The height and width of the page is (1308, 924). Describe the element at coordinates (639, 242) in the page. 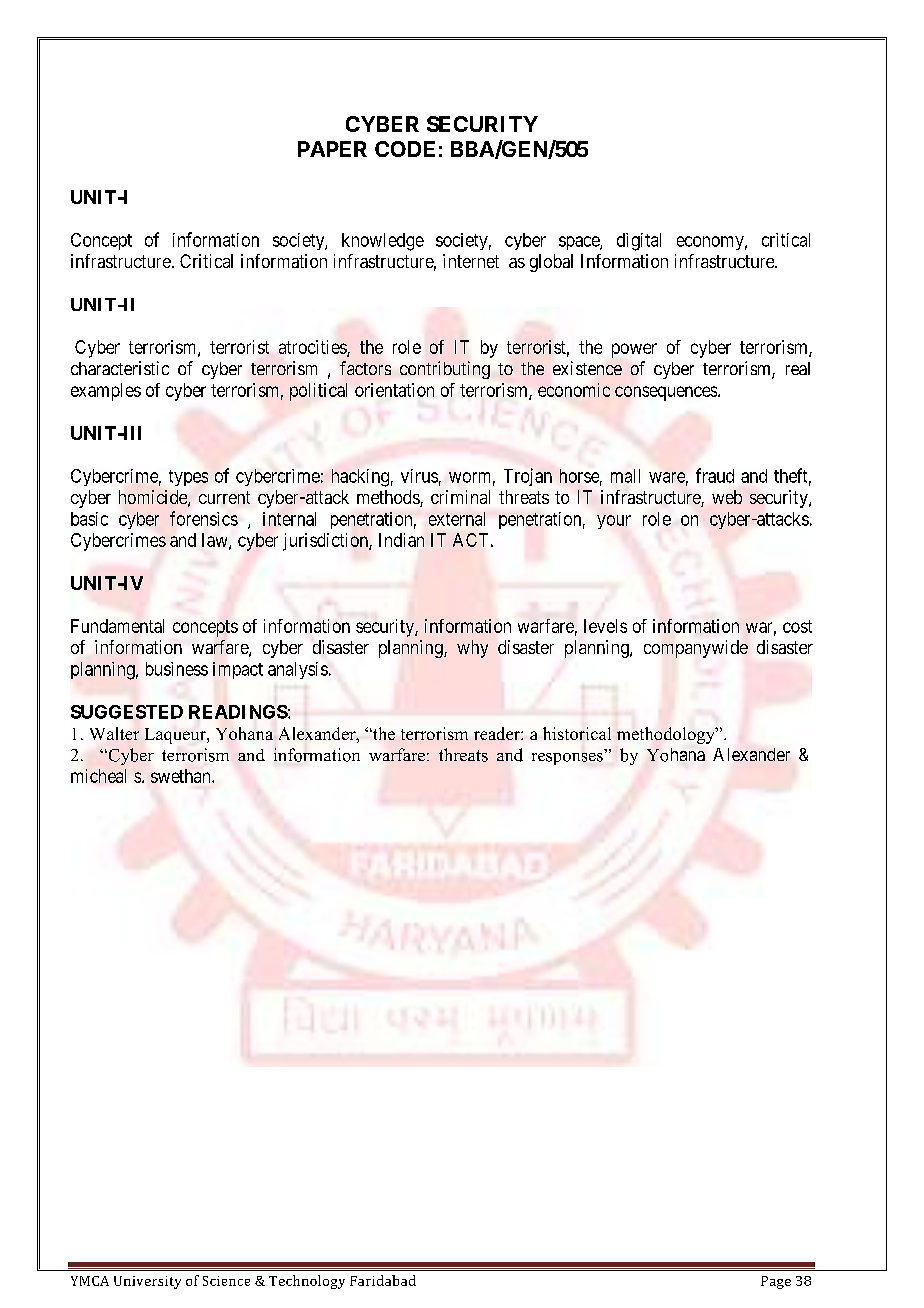

I see `digital` at that location.
